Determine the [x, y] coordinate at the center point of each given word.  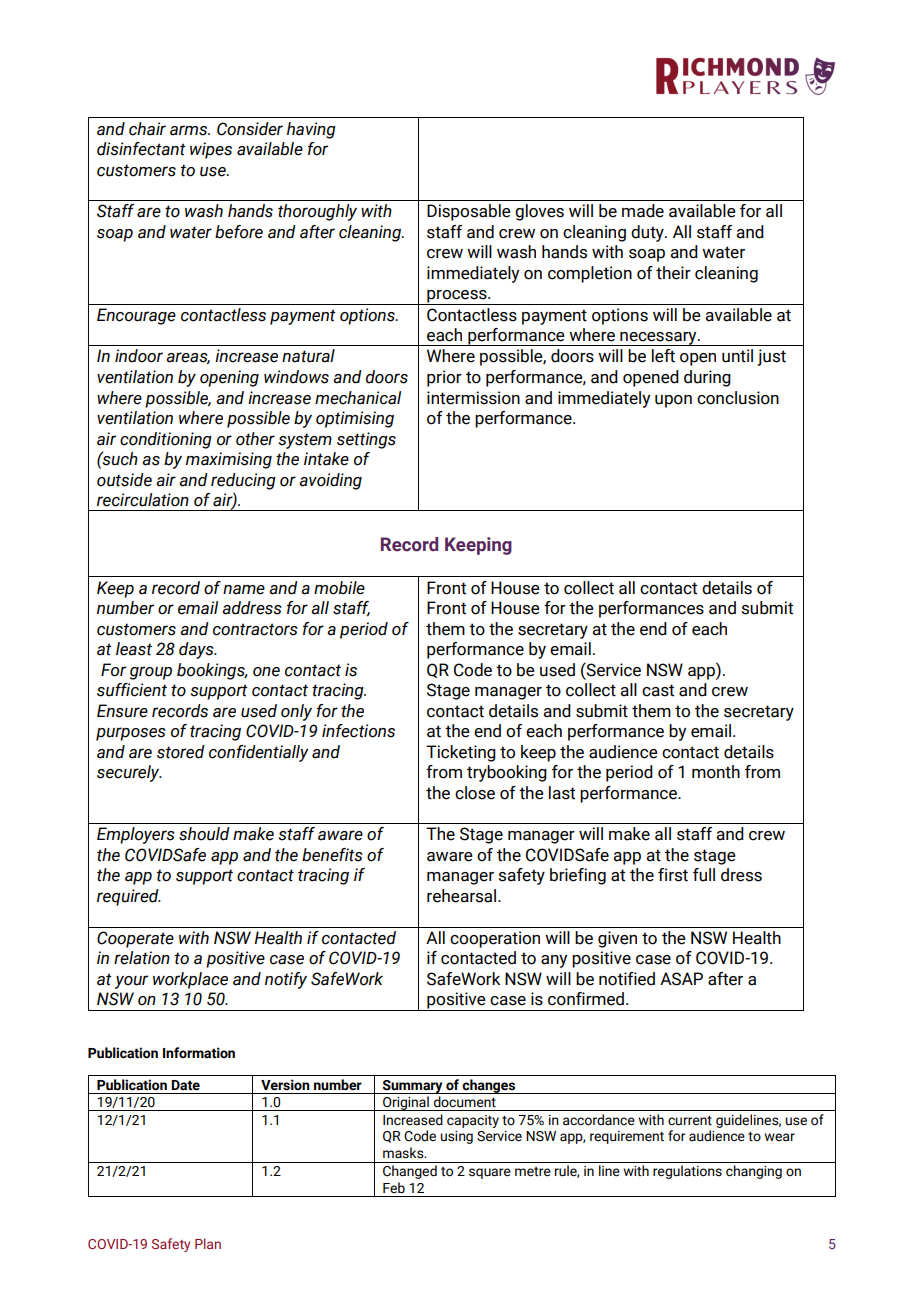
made [643, 211]
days [197, 650]
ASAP [681, 979]
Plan [208, 1243]
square [490, 1173]
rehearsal [463, 896]
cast [658, 690]
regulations [687, 1172]
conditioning [166, 440]
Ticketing [461, 753]
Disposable [469, 212]
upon [673, 401]
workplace [190, 980]
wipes [211, 150]
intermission [473, 398]
